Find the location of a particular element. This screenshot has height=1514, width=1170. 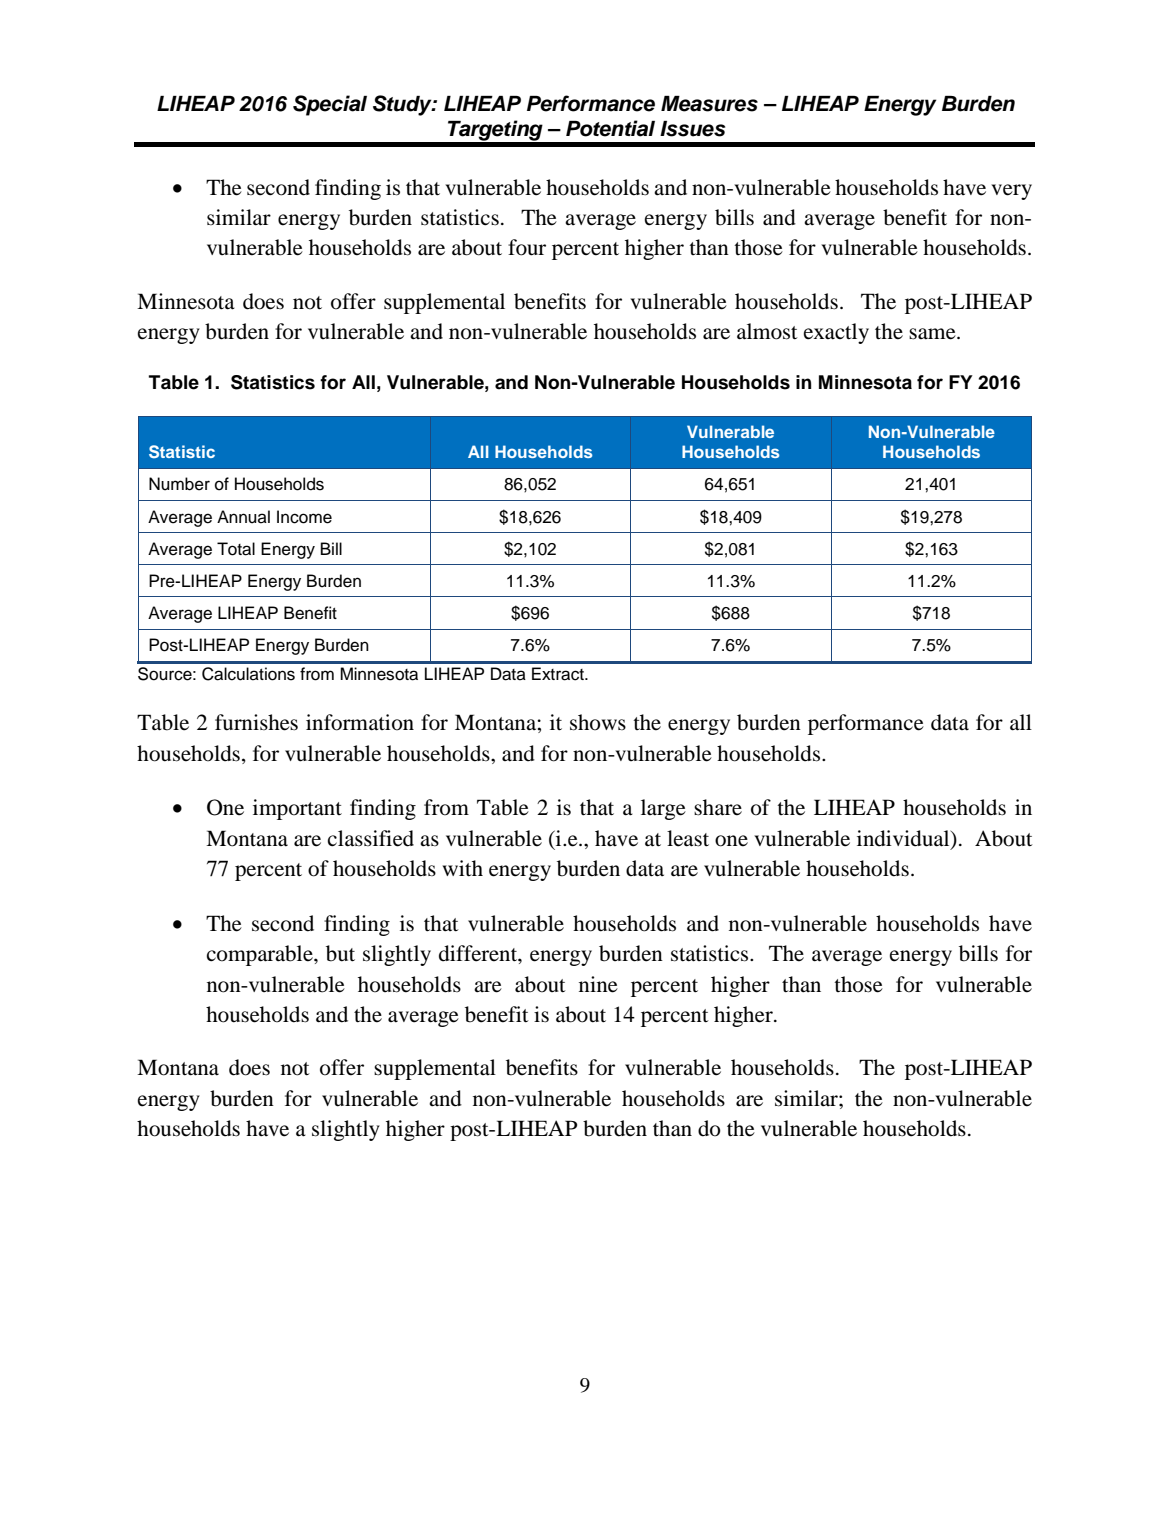

comparable is located at coordinates (261, 955).
